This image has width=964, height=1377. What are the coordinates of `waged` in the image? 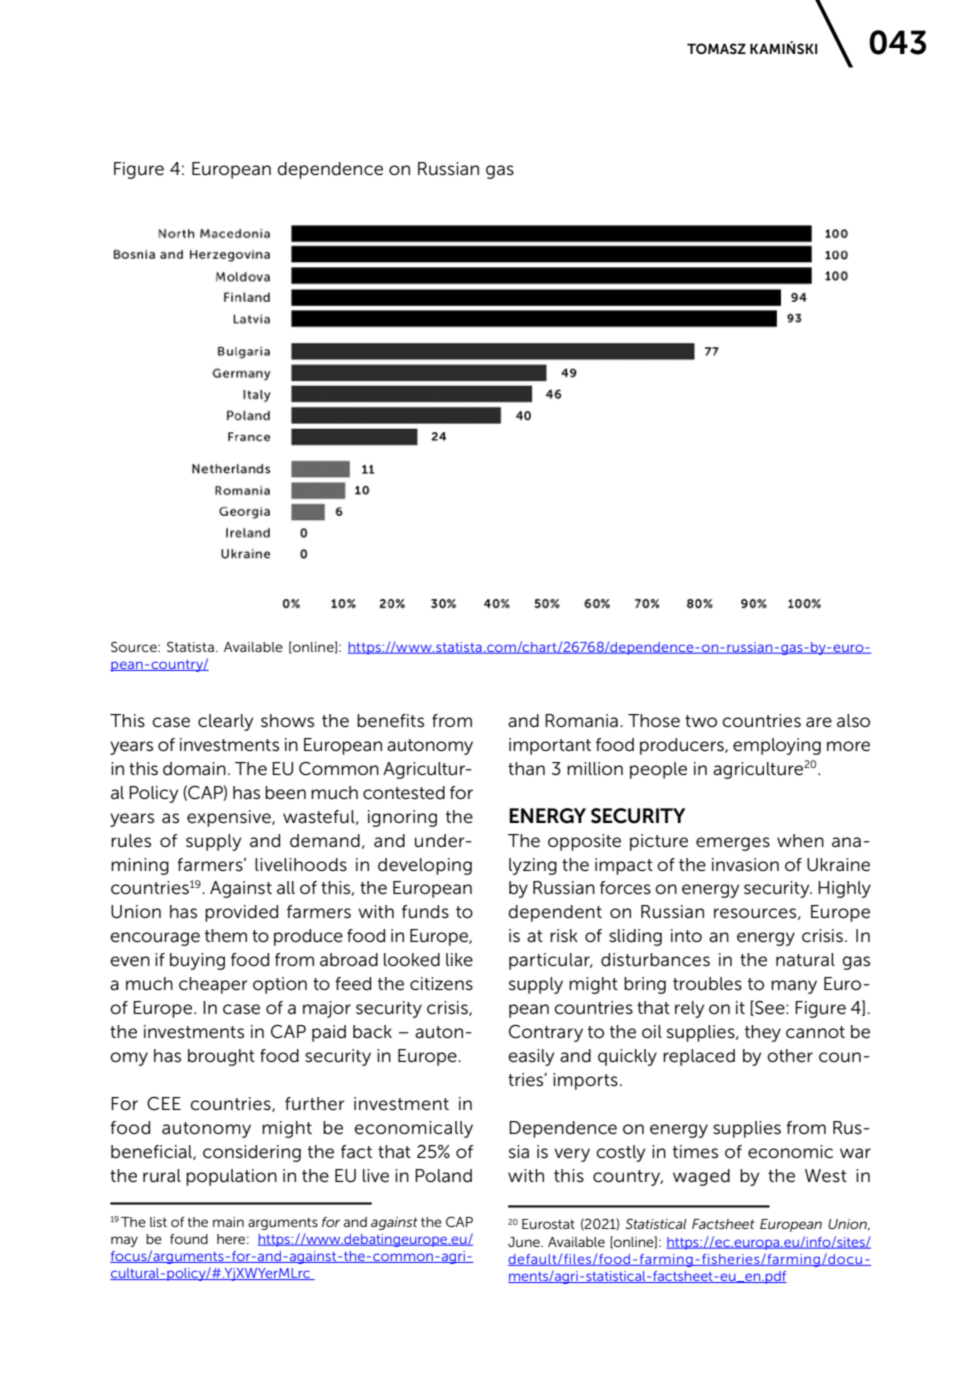 It's located at (701, 1177).
